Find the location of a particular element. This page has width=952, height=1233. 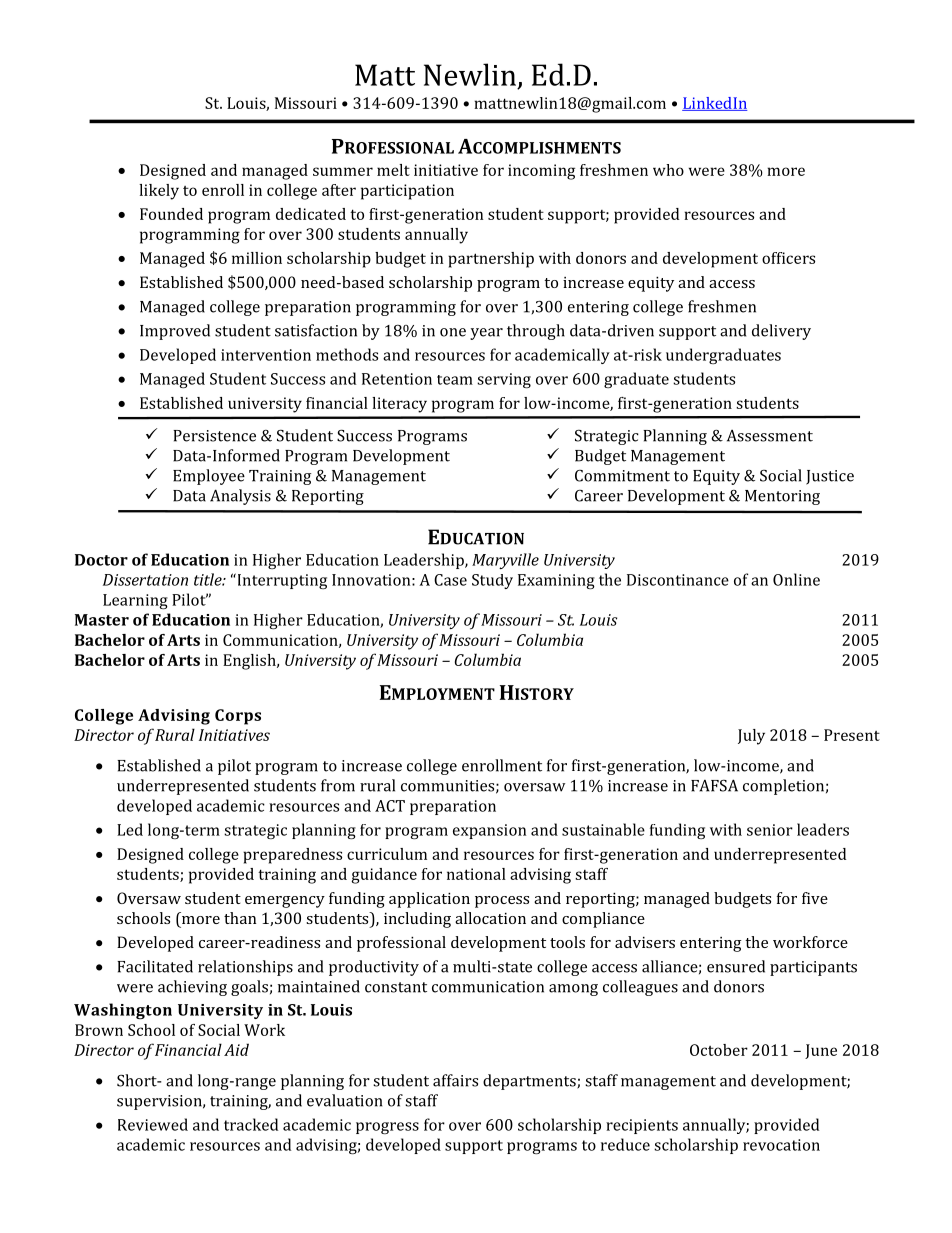

expansion is located at coordinates (489, 831).
